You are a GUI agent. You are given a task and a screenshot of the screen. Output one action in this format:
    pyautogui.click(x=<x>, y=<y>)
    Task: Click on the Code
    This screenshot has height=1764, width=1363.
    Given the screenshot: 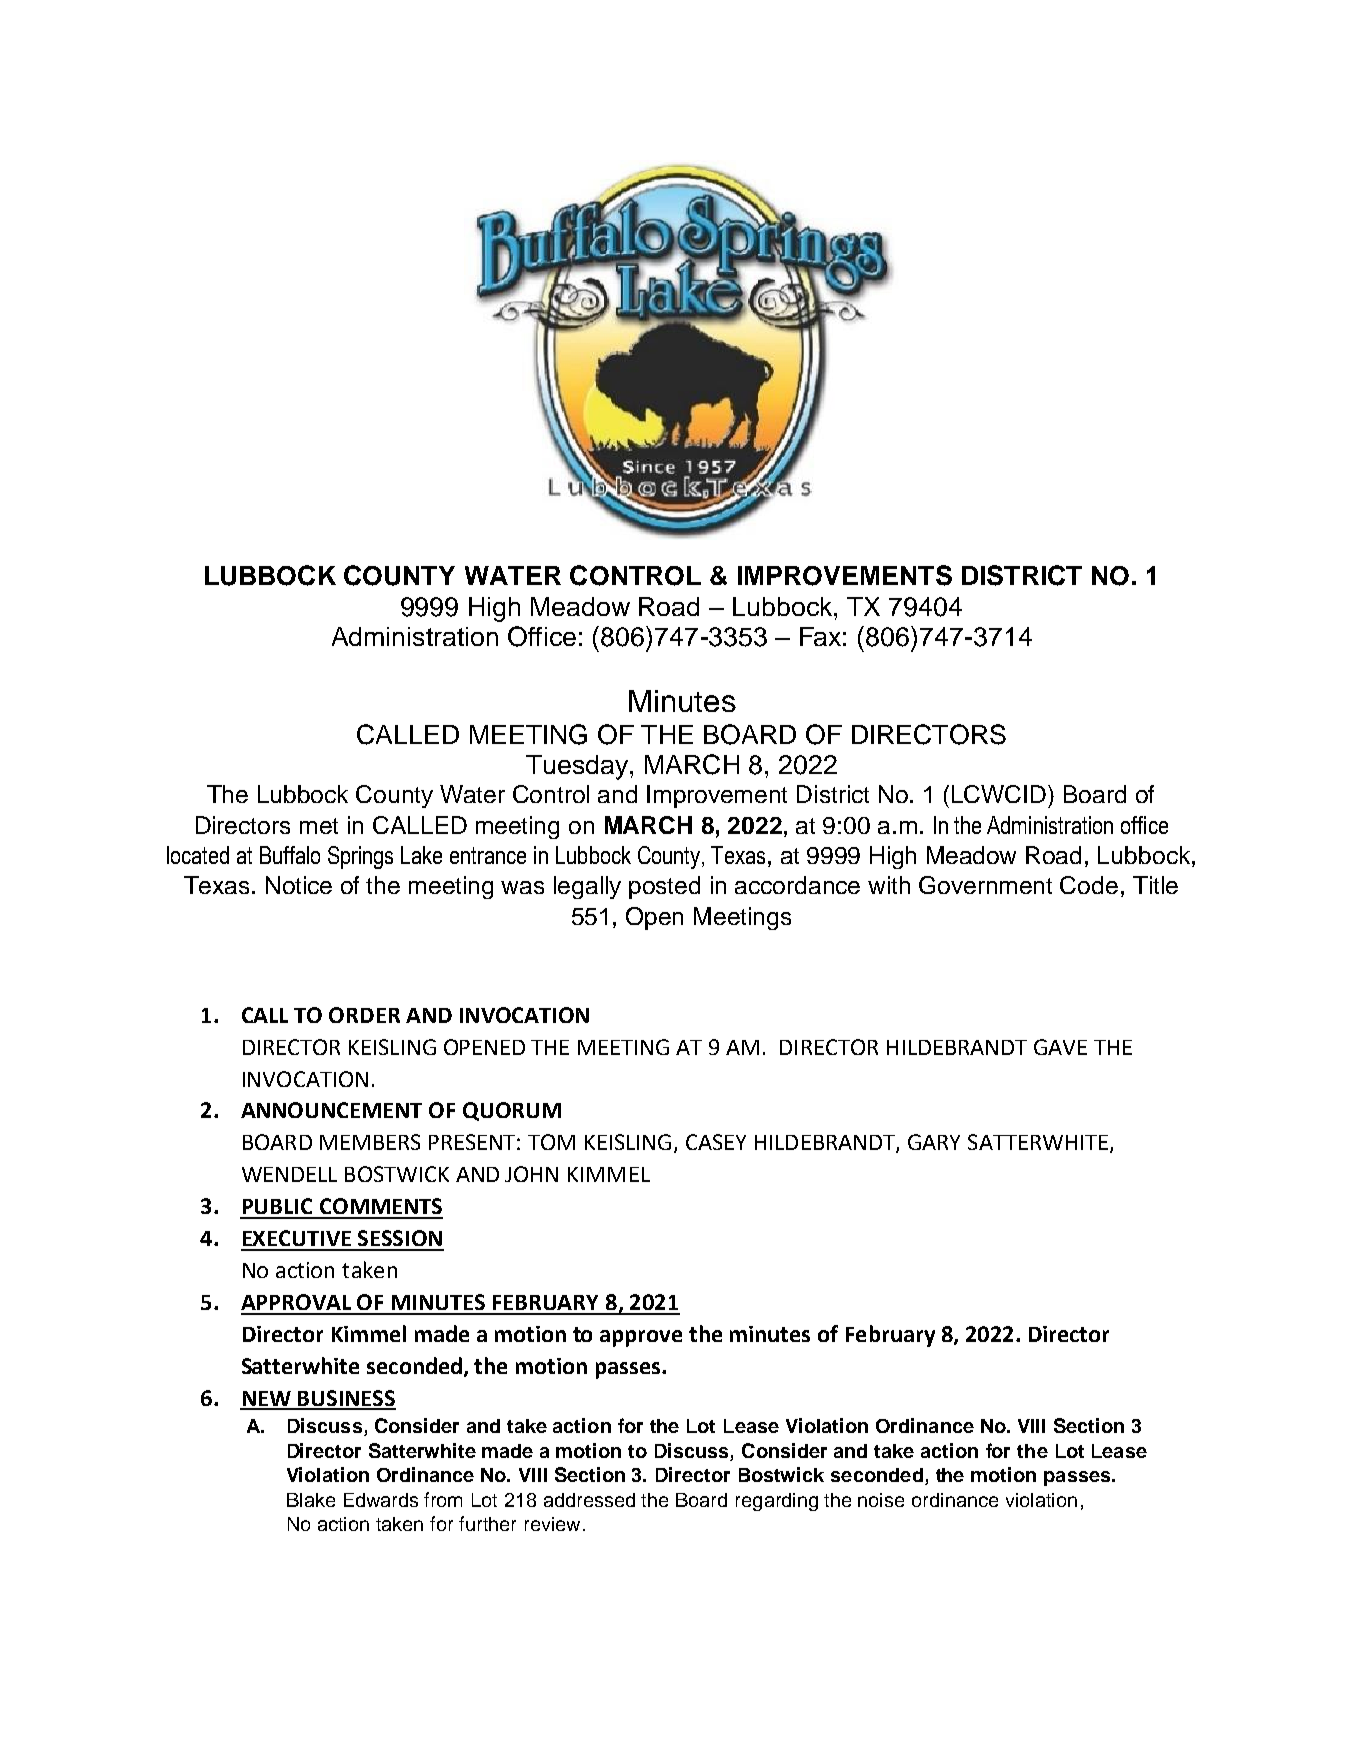 What is the action you would take?
    pyautogui.click(x=1089, y=885)
